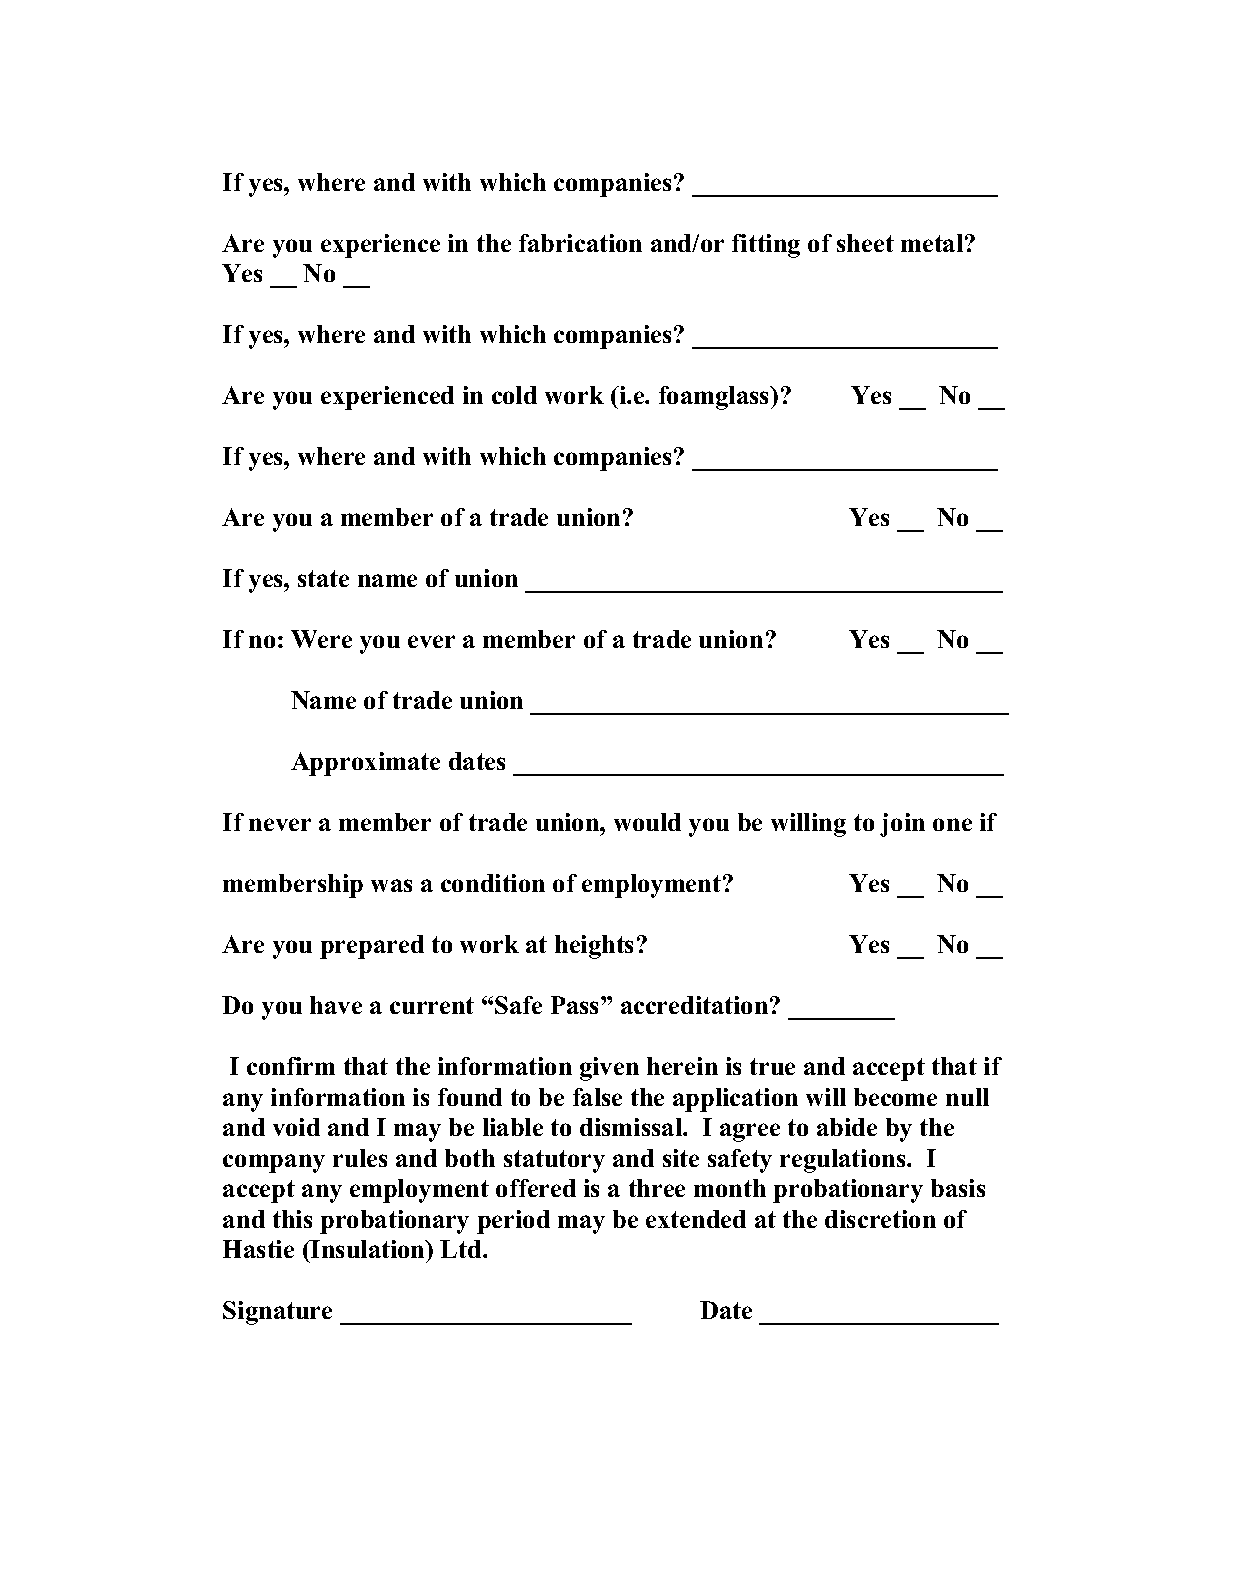  I want to click on confirm, so click(291, 1066).
